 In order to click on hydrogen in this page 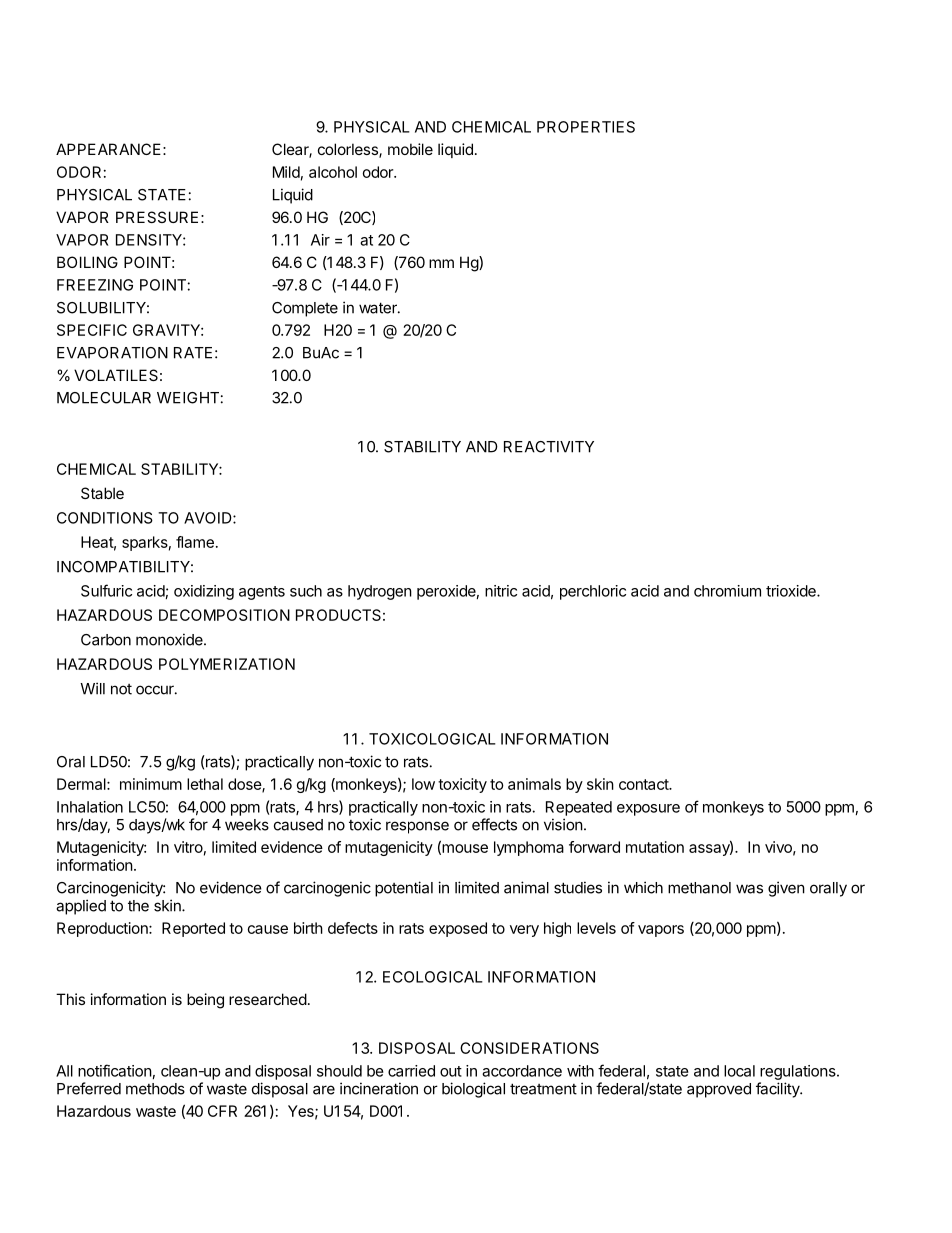, I will do `click(380, 592)`.
